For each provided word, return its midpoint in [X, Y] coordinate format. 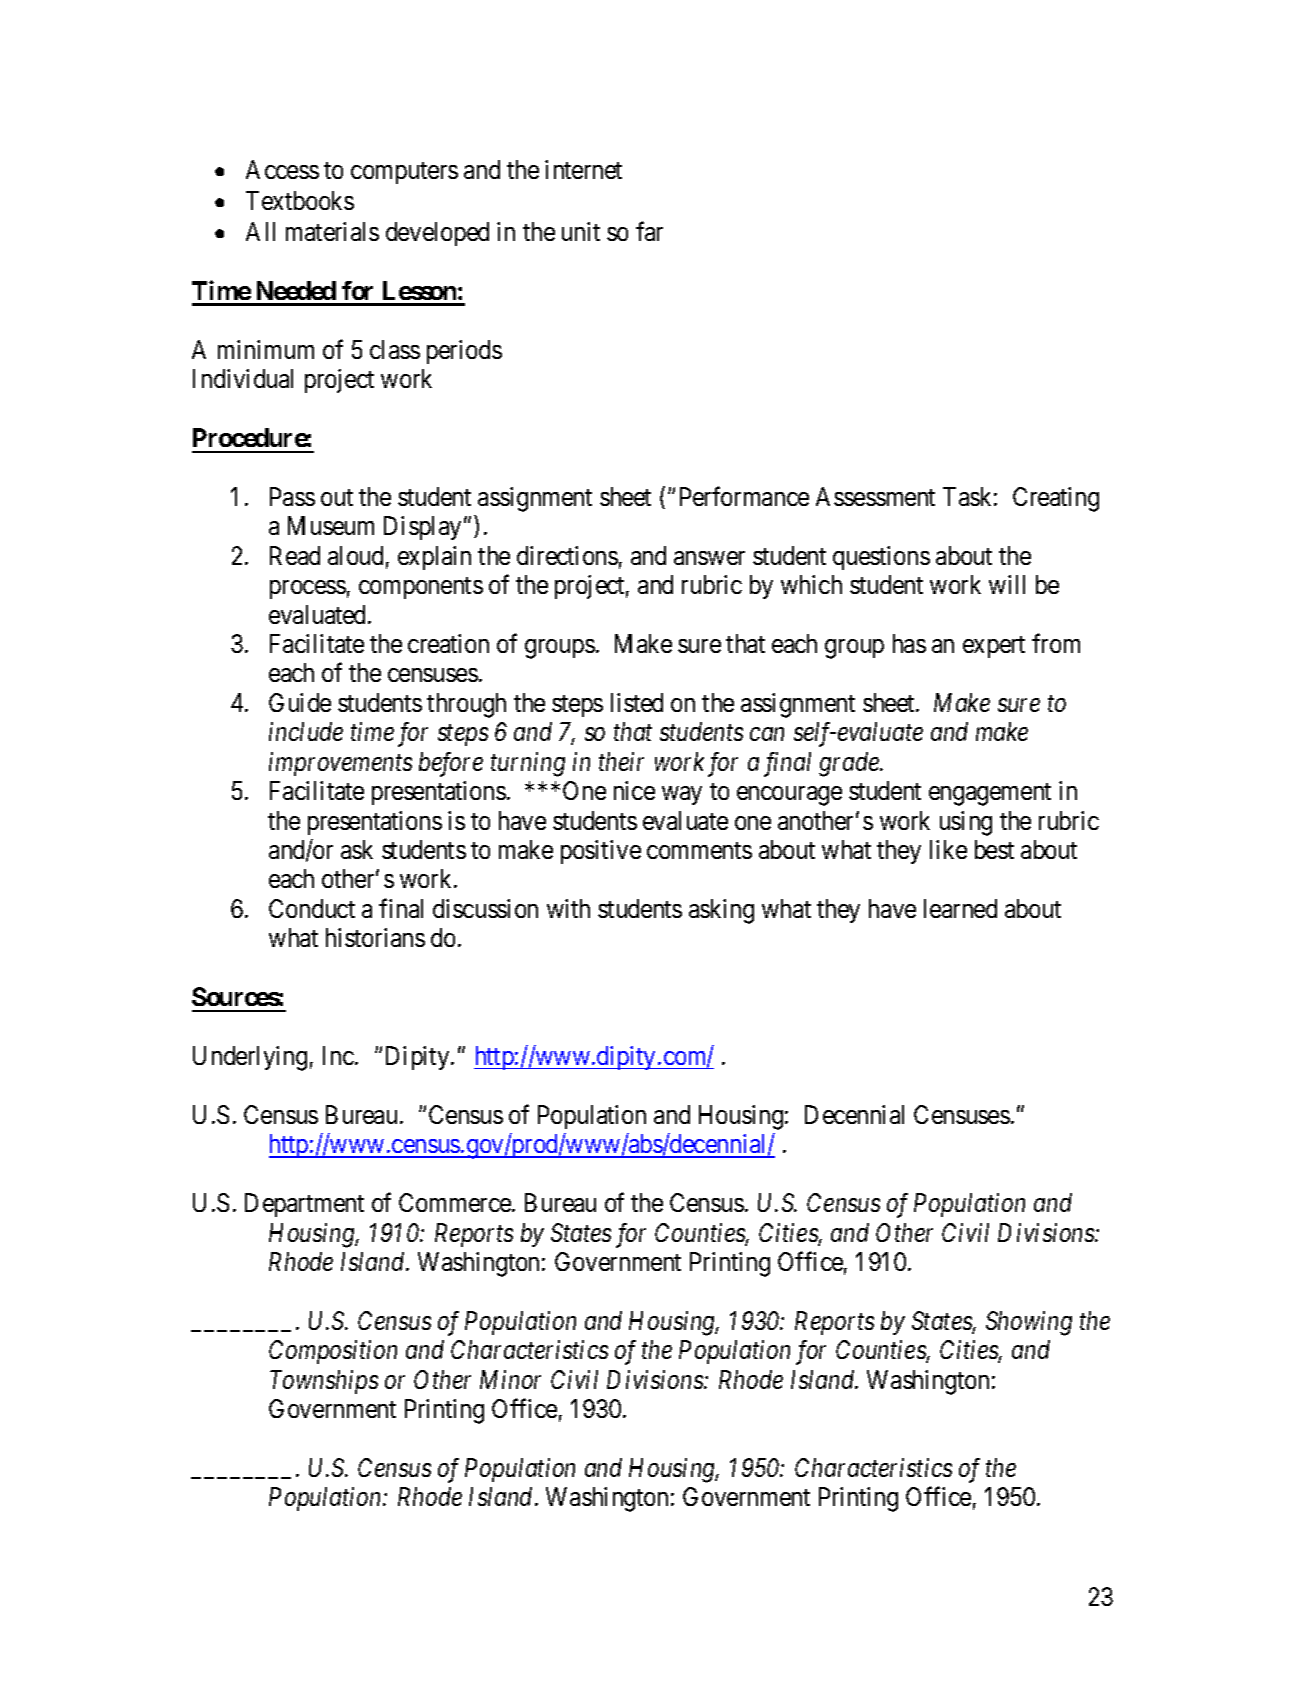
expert [994, 647]
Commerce [456, 1202]
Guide [300, 702]
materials [332, 231]
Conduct [312, 908]
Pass [292, 496]
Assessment [875, 496]
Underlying [250, 1058]
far [649, 231]
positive [601, 852]
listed [637, 702]
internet [583, 169]
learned [960, 908]
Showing [1029, 1323]
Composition [333, 1352]
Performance [744, 496]
